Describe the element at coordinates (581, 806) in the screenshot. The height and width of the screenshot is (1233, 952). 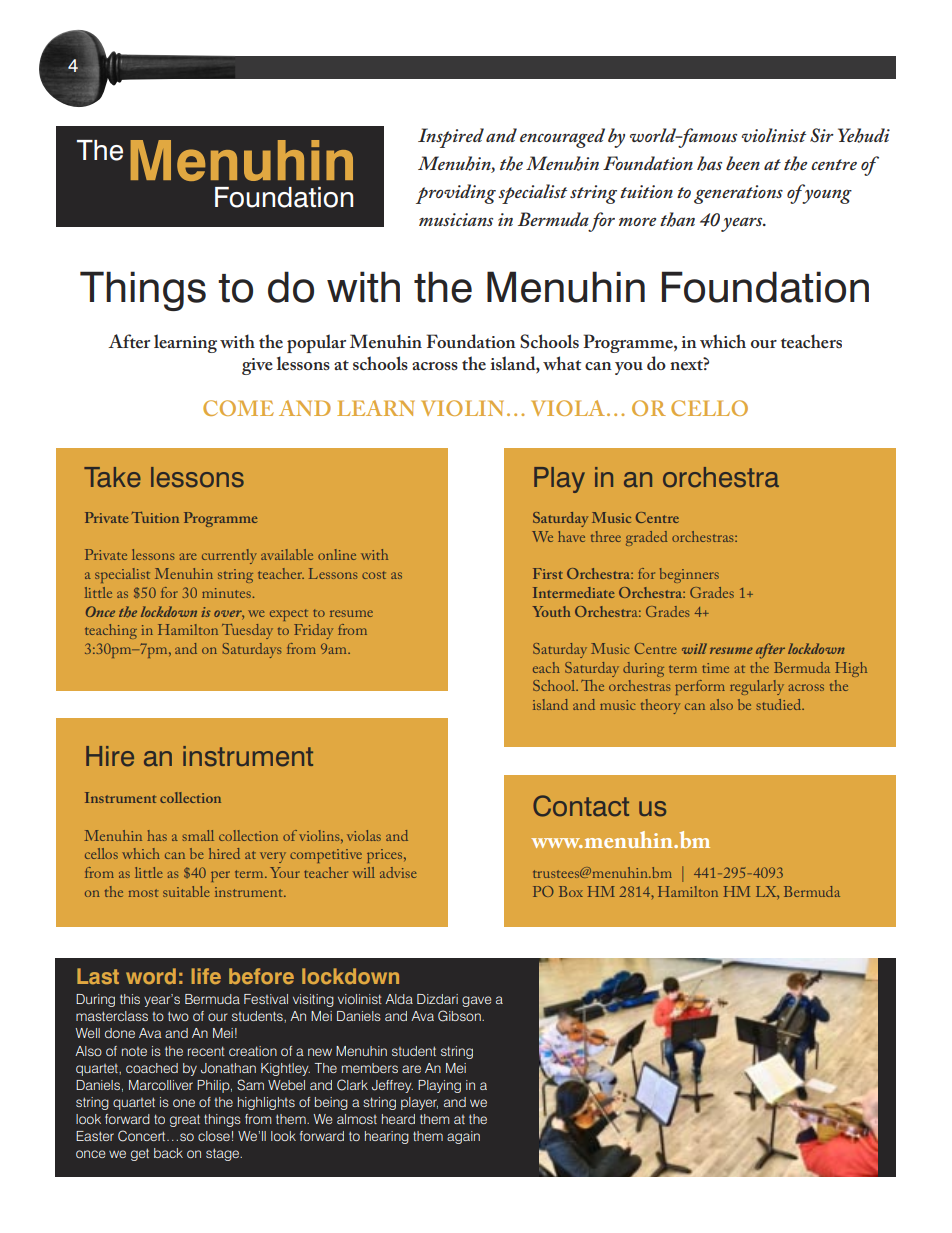
I see `Contact` at that location.
